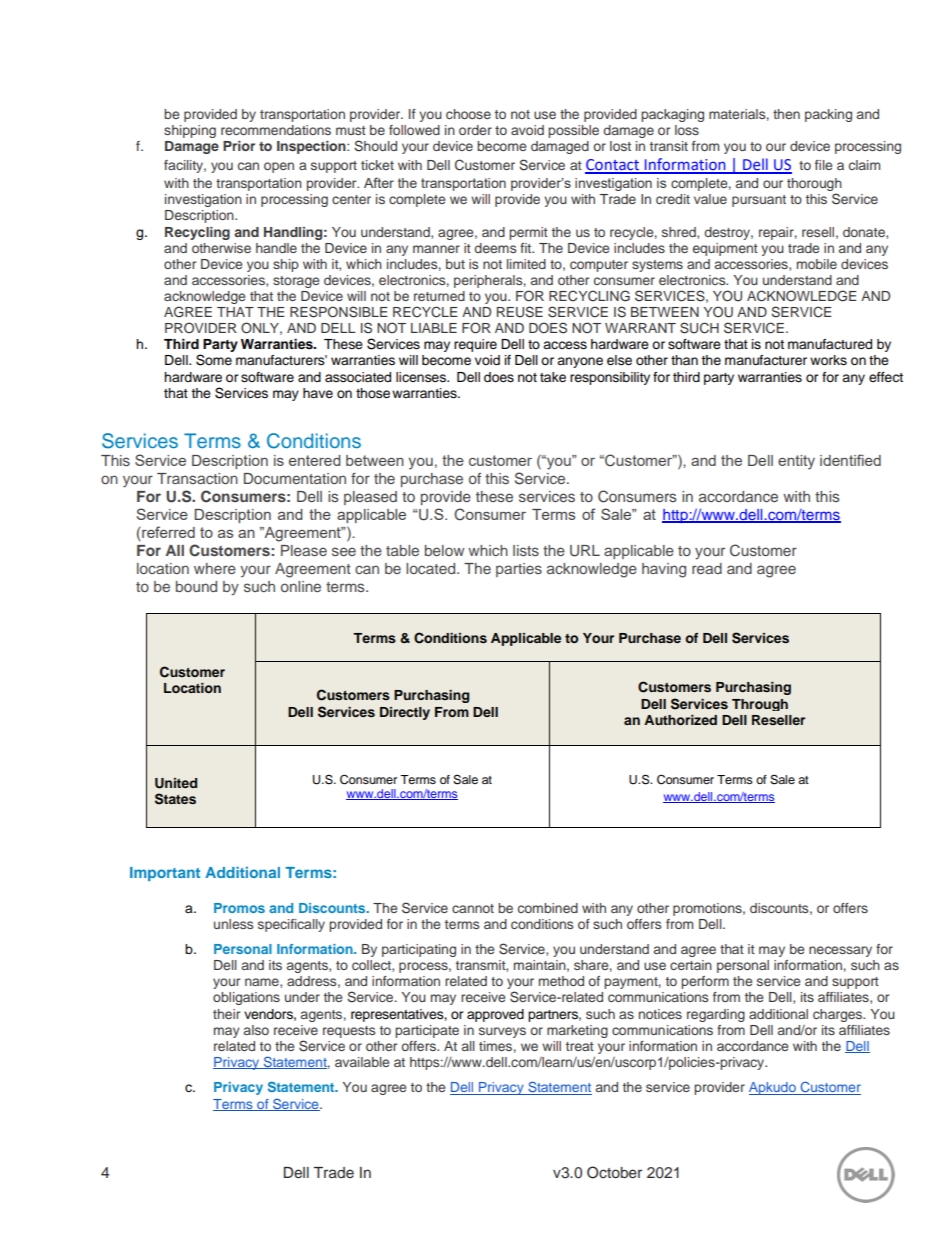  What do you see at coordinates (295, 478) in the screenshot?
I see `Documentation` at bounding box center [295, 478].
